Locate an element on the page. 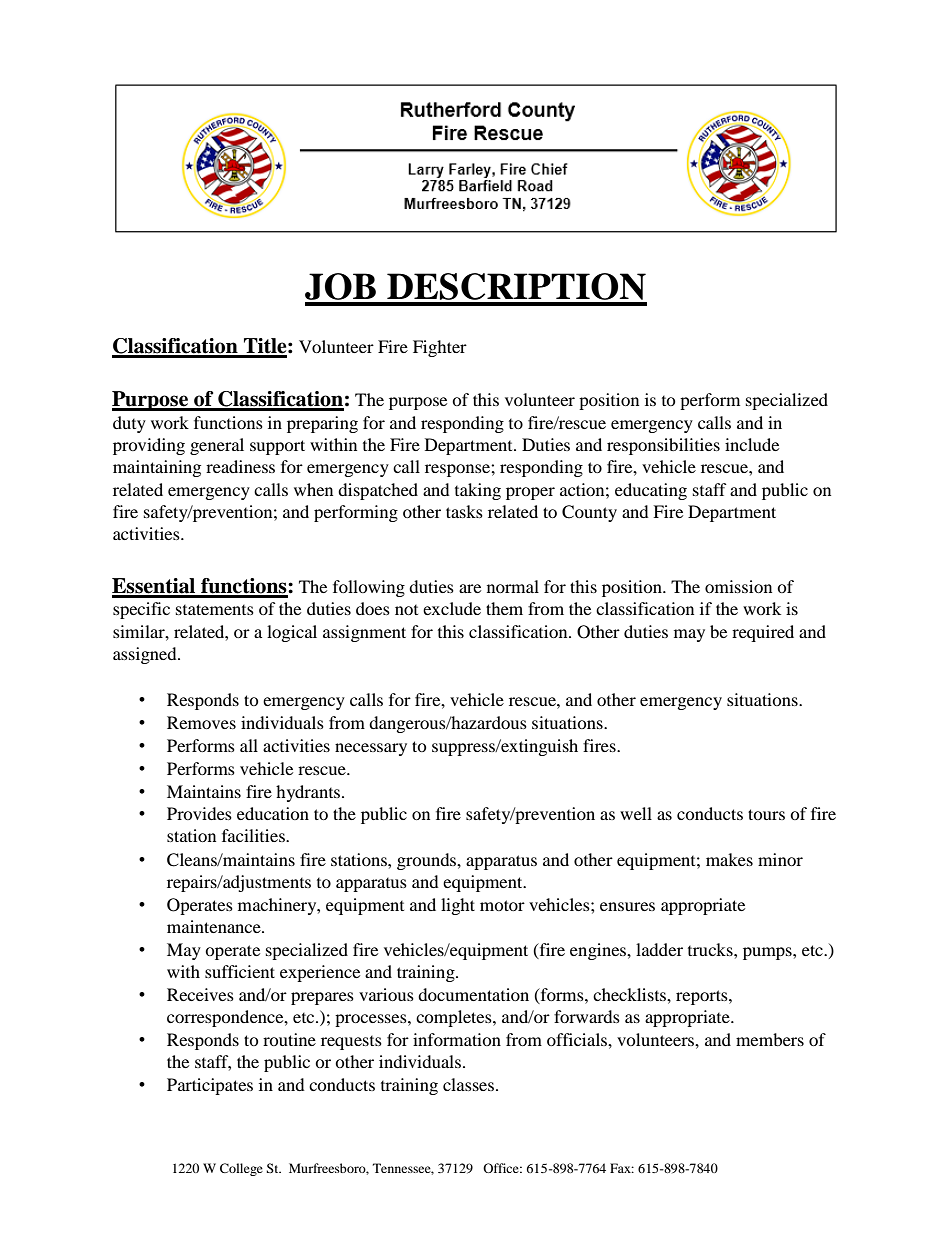 The image size is (952, 1233). classes is located at coordinates (468, 1084).
